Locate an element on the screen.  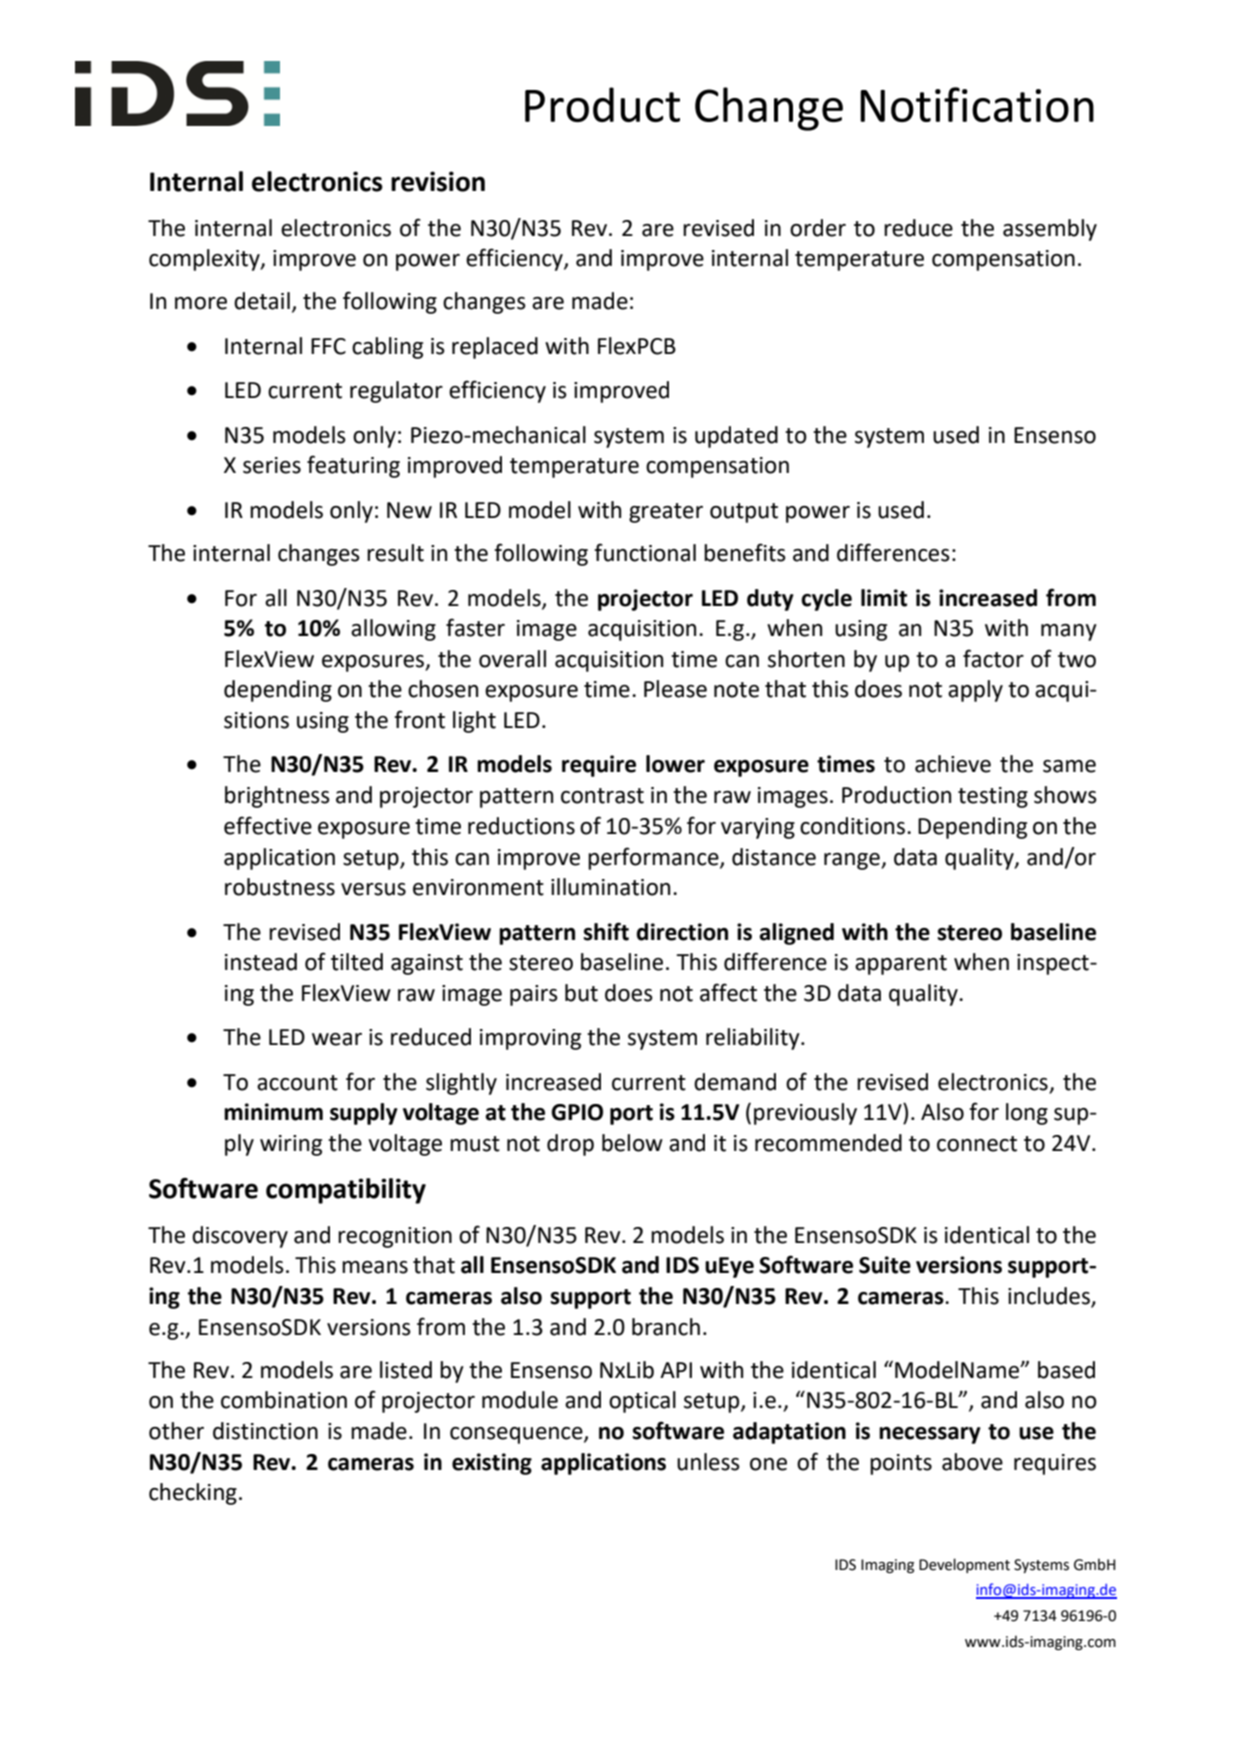
order is located at coordinates (818, 228).
